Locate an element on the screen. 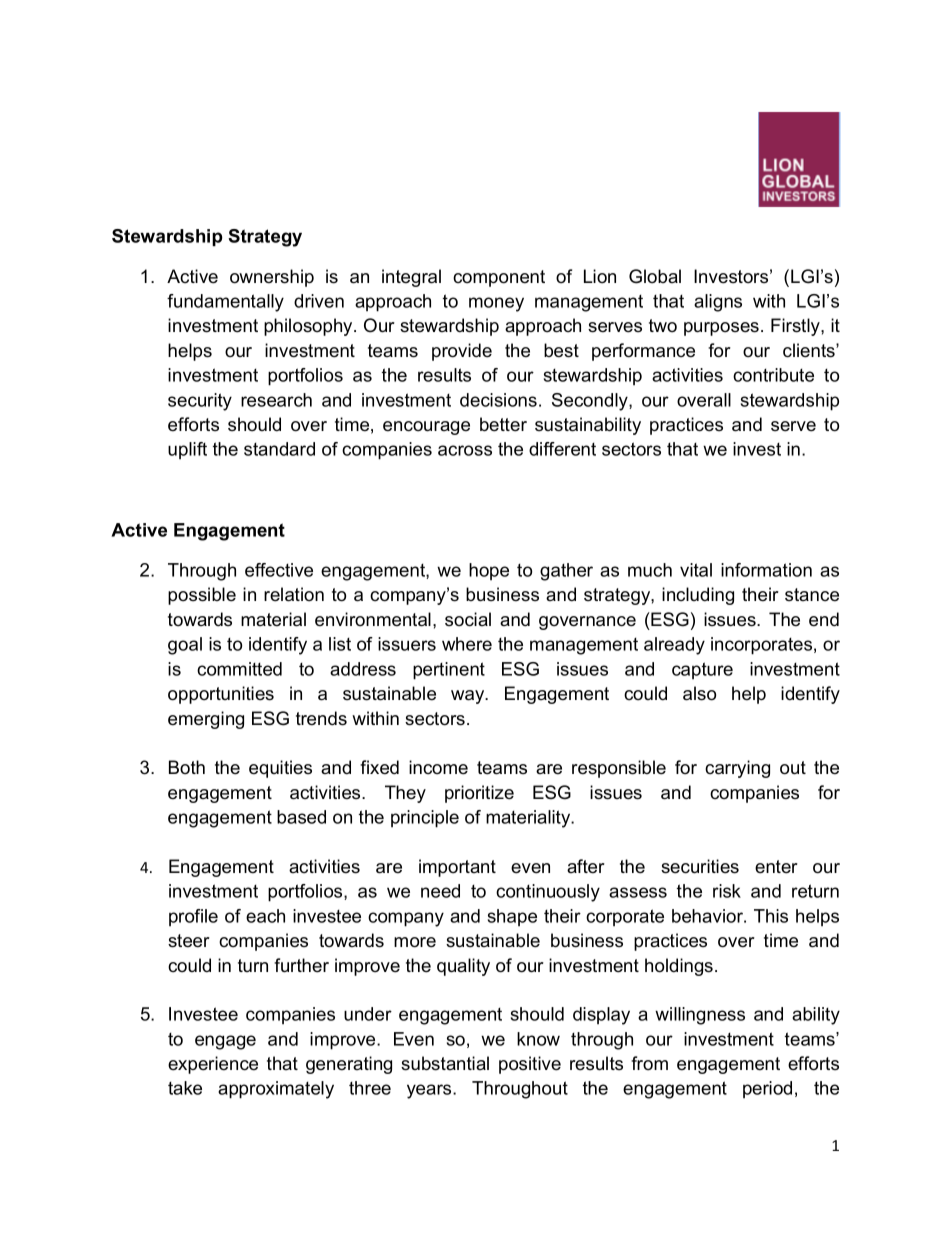 The width and height of the screenshot is (952, 1233). This is located at coordinates (771, 916).
